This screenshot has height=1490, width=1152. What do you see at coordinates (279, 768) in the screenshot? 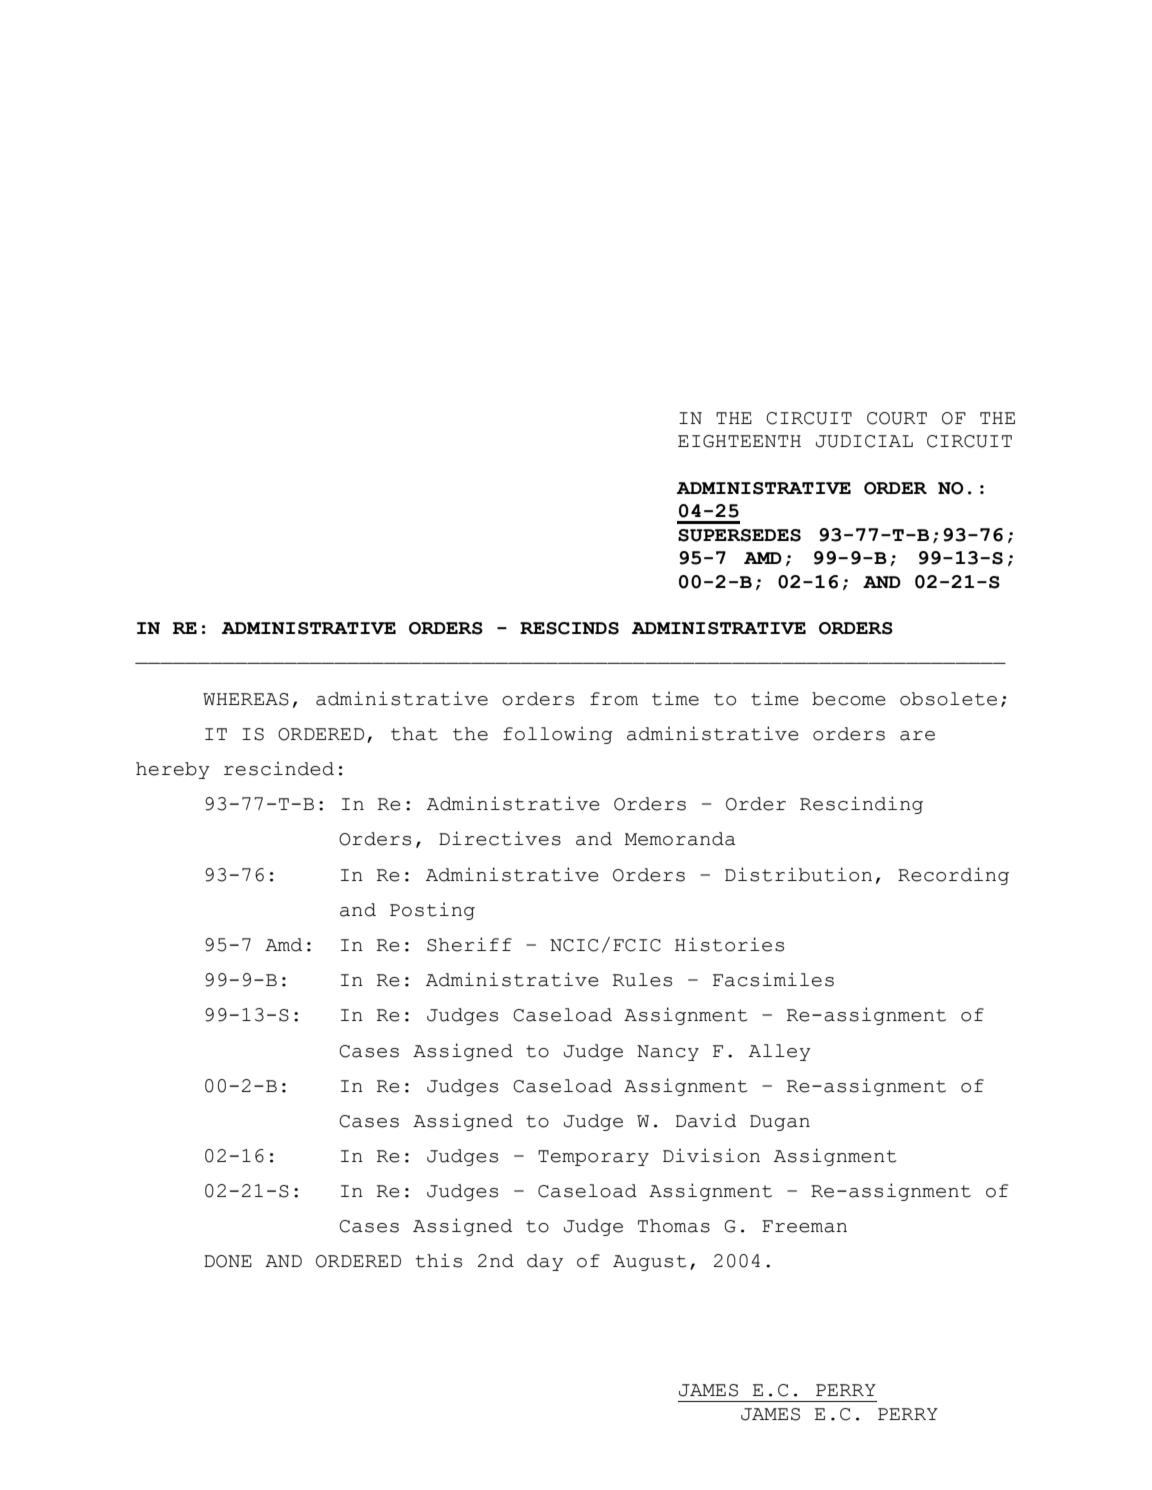
I see `rescinded` at bounding box center [279, 768].
